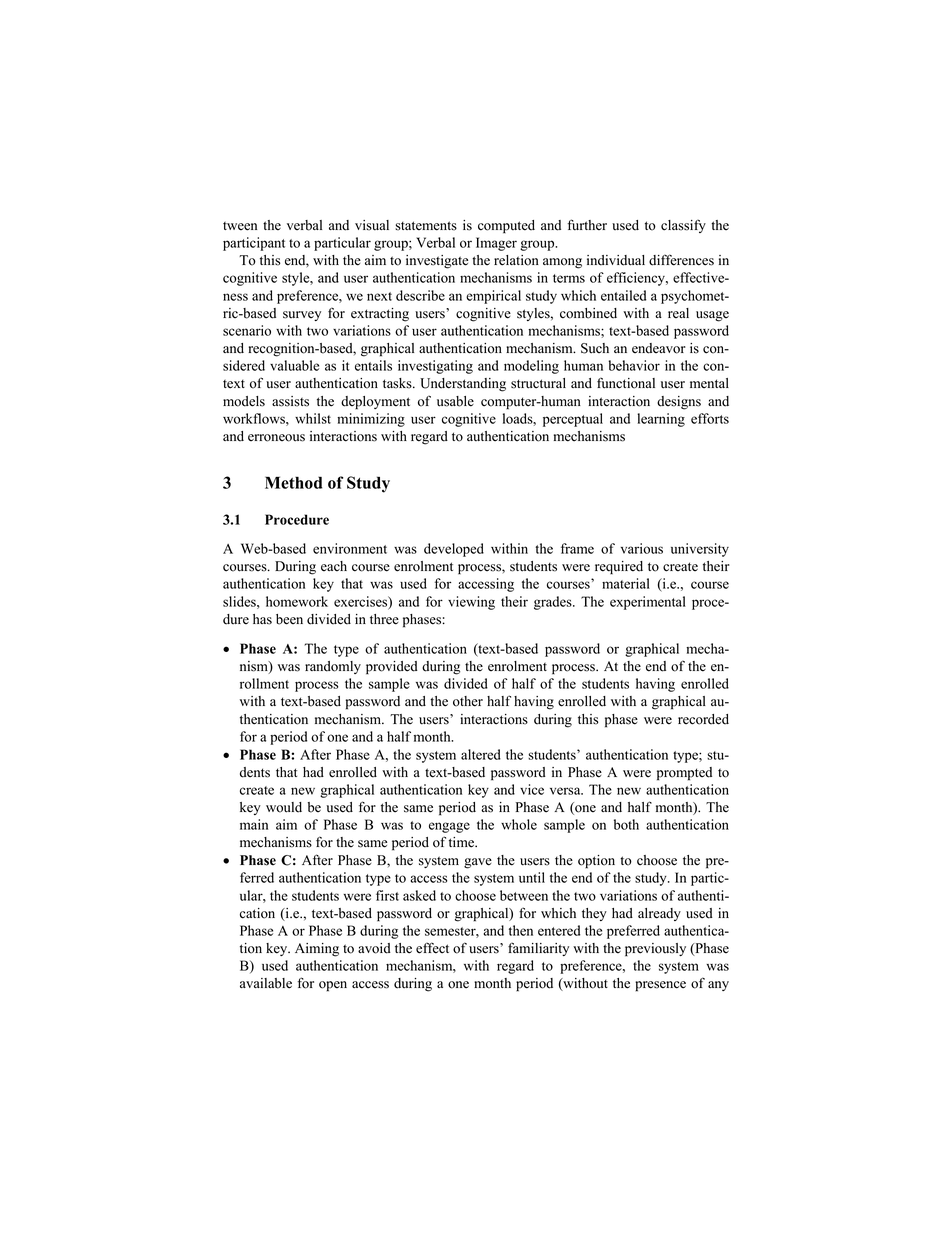  What do you see at coordinates (317, 950) in the document?
I see `Aiming` at bounding box center [317, 950].
